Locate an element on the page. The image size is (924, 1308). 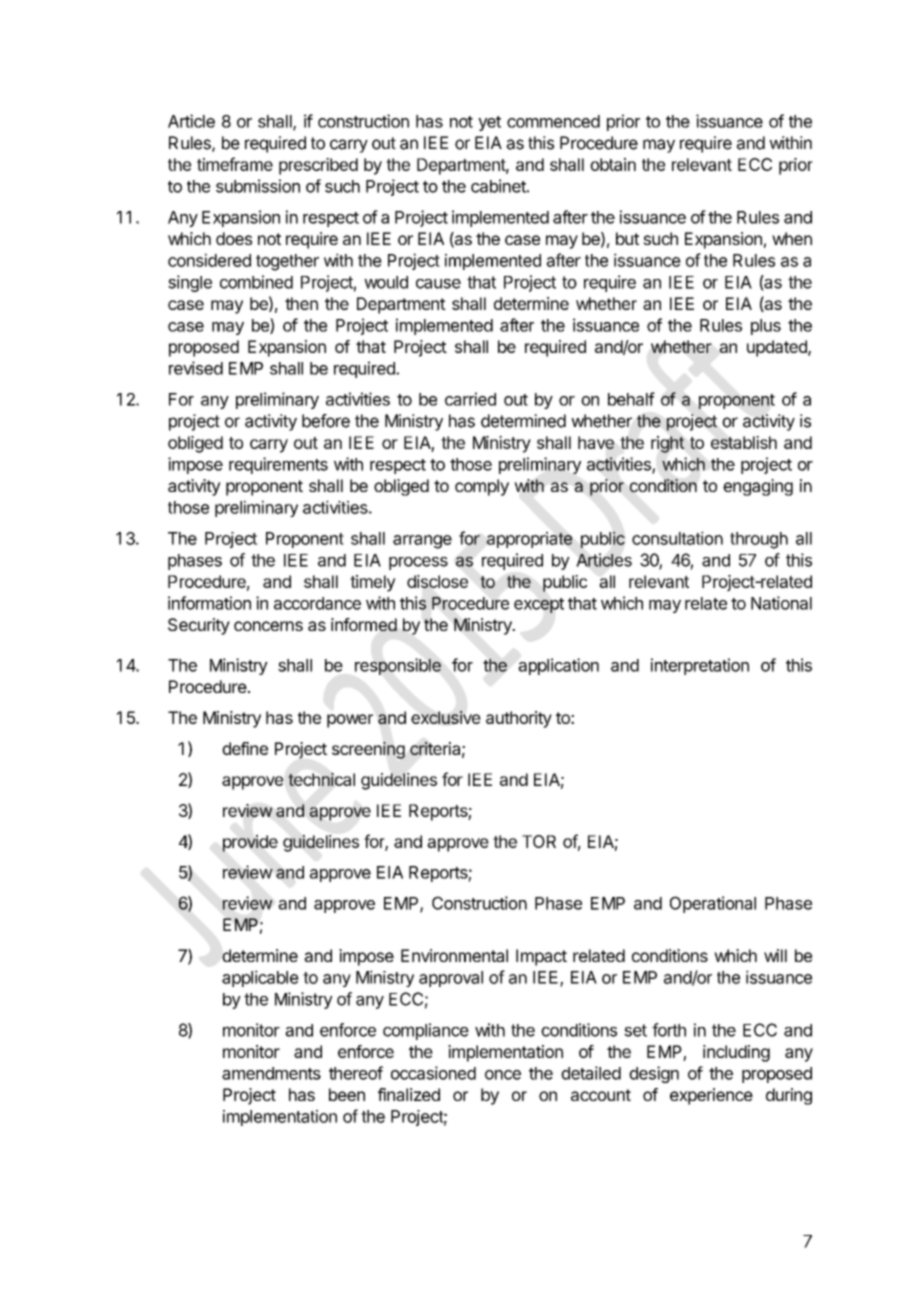
timeframe is located at coordinates (235, 164).
